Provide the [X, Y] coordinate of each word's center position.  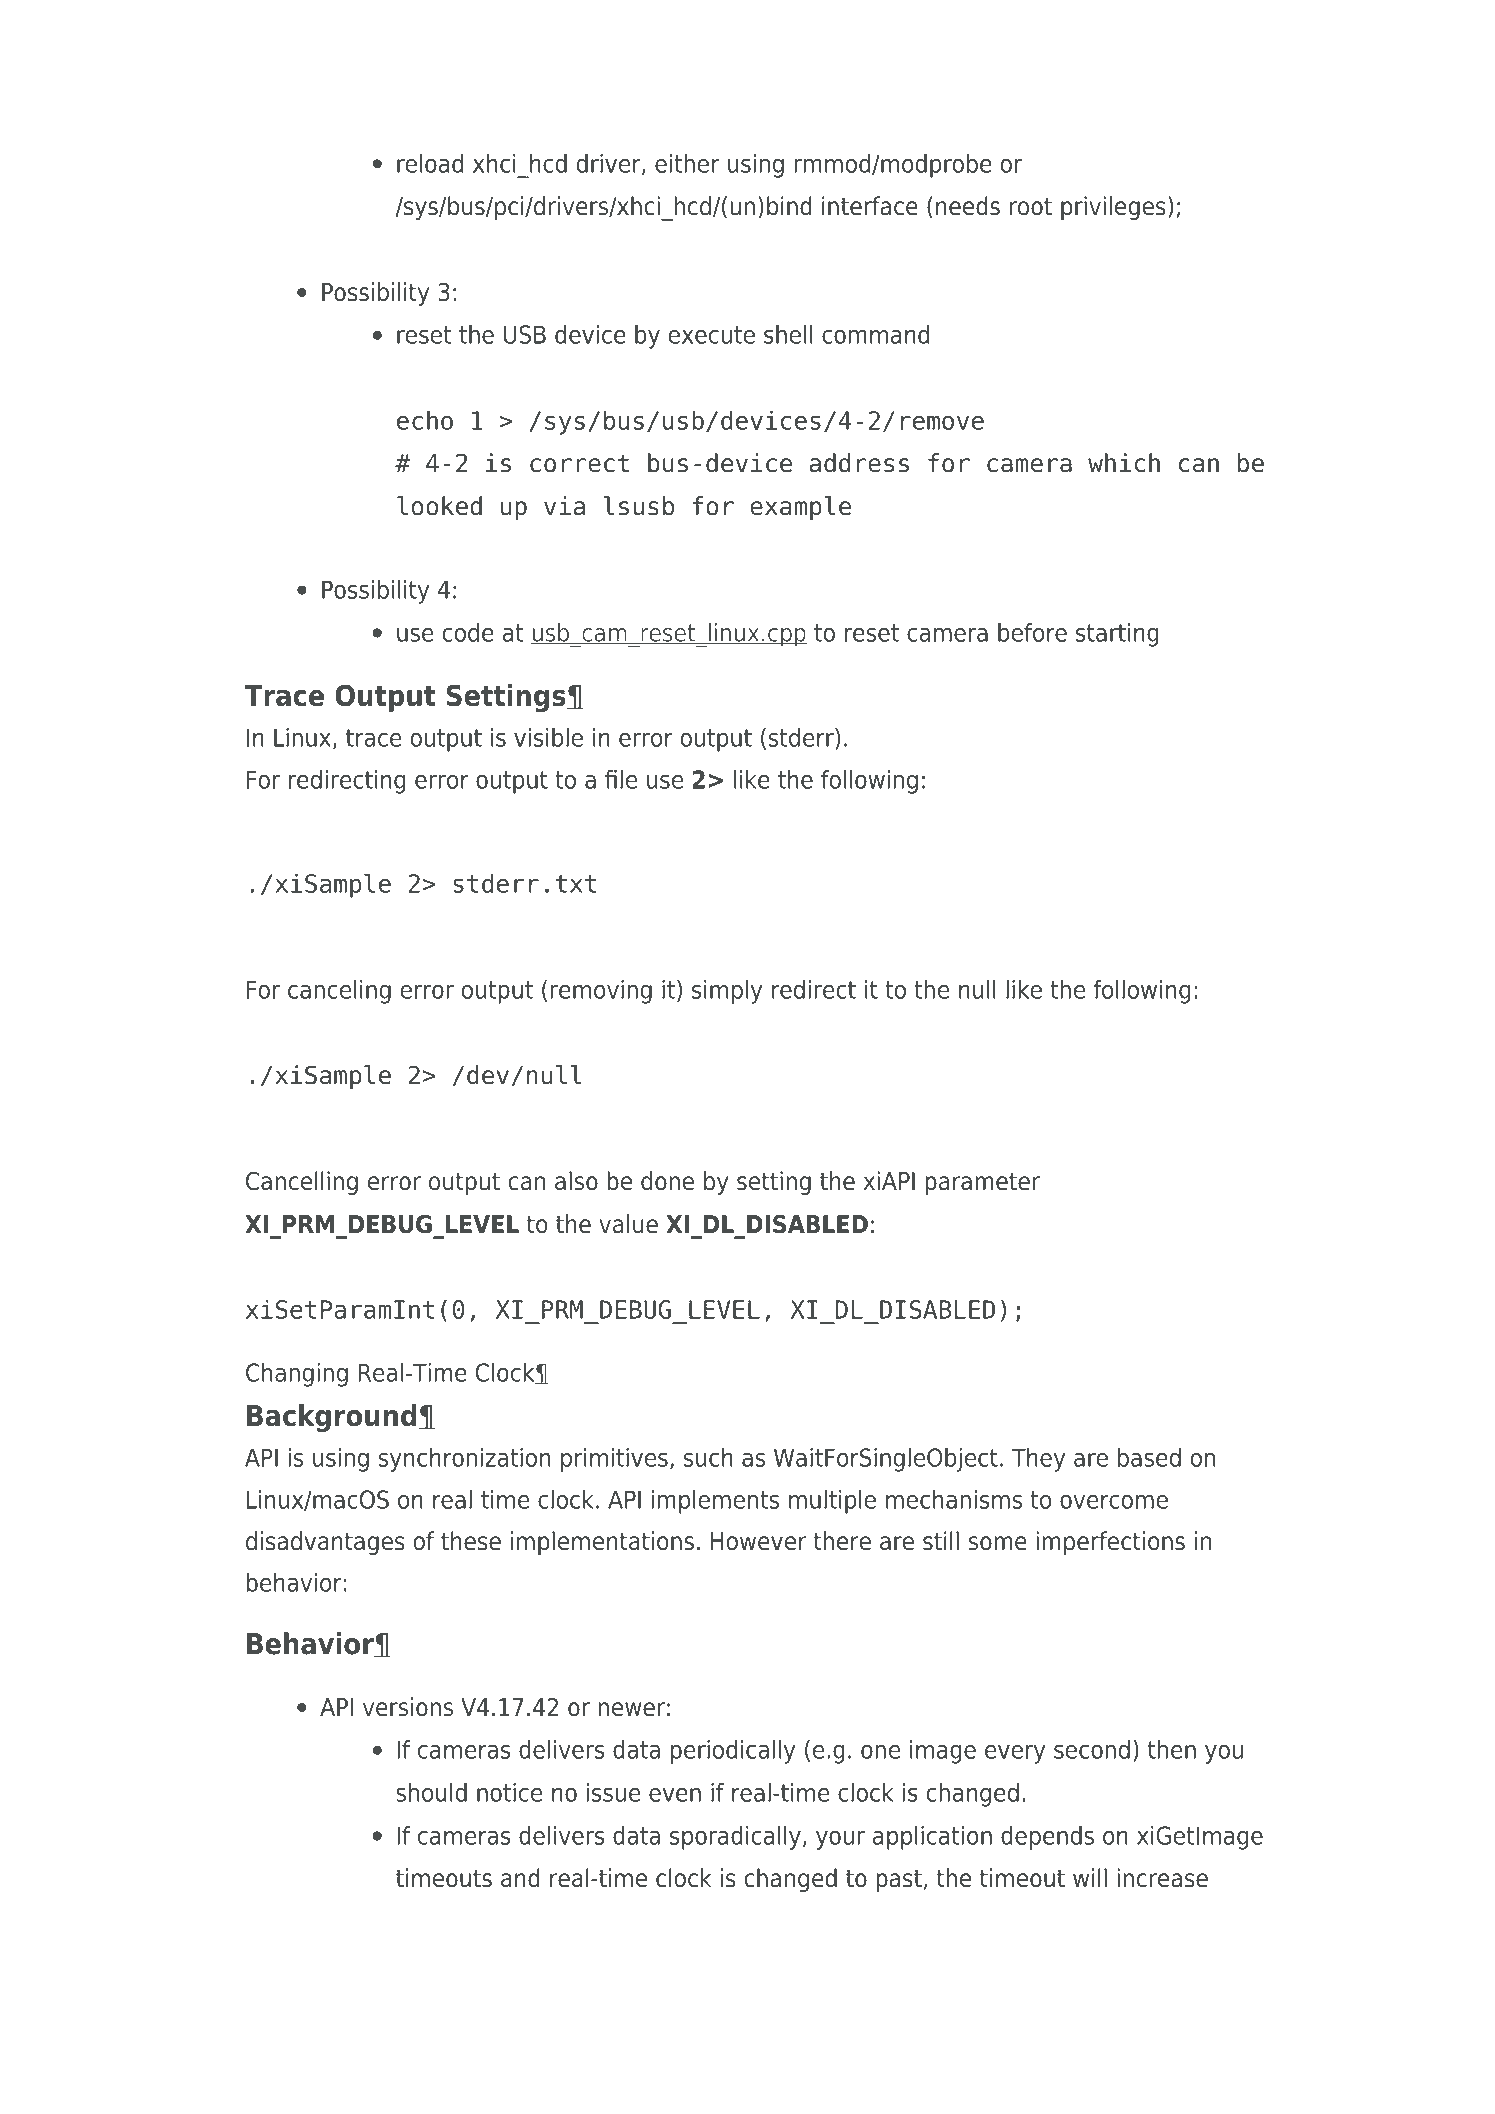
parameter [982, 1183]
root [1031, 206]
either [687, 163]
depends [1047, 1838]
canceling [339, 992]
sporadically [735, 1838]
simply [727, 992]
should [431, 1792]
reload [430, 163]
